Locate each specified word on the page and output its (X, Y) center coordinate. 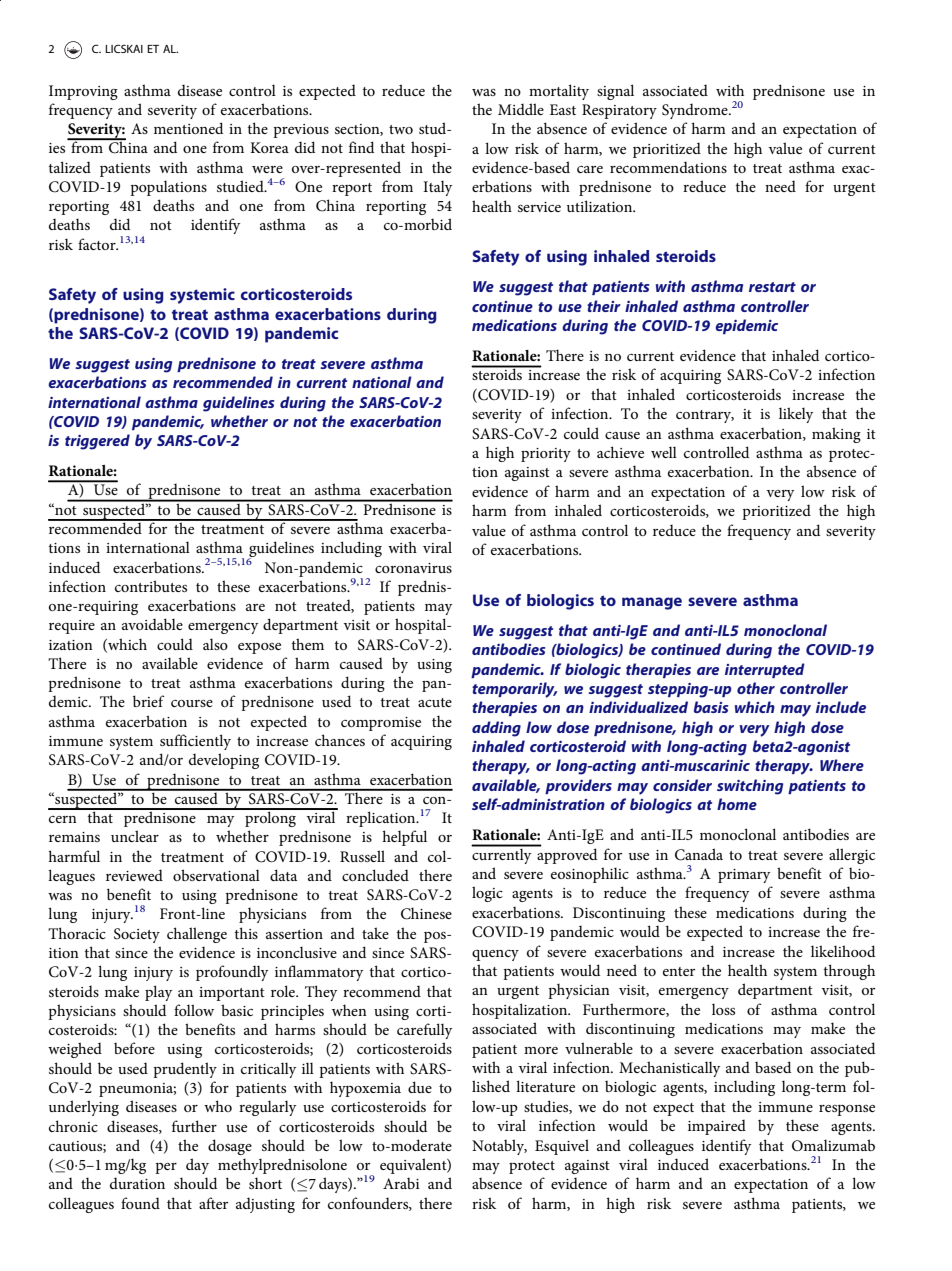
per (166, 1168)
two (401, 129)
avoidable (152, 624)
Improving (83, 92)
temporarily (514, 690)
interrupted (765, 670)
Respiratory (619, 111)
